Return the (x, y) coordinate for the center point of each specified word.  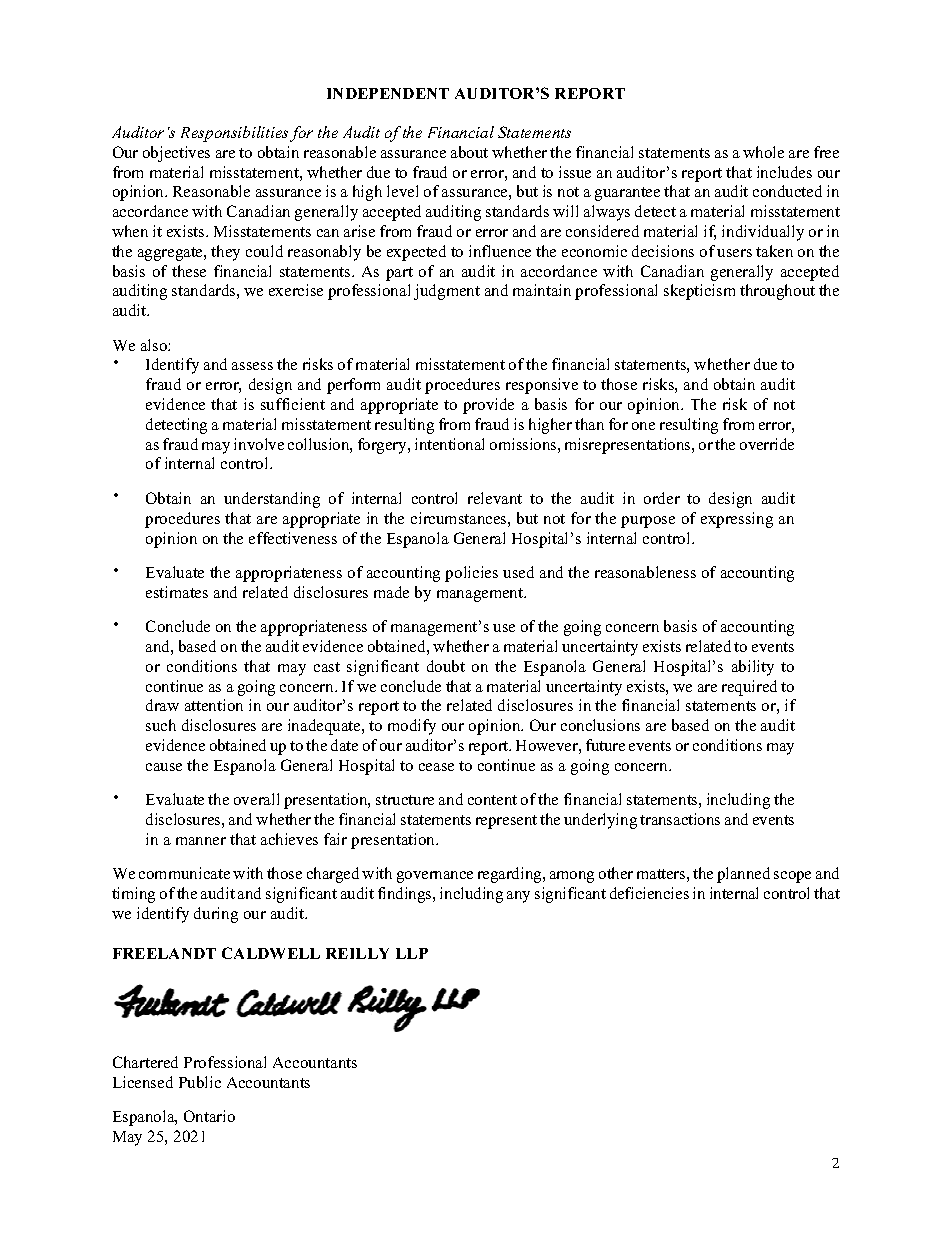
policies (471, 574)
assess (252, 366)
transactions (680, 819)
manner (201, 841)
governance (435, 877)
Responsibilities (234, 134)
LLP (412, 953)
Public (200, 1082)
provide (488, 406)
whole (763, 152)
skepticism (699, 292)
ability (753, 668)
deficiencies (649, 893)
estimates (177, 592)
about (469, 152)
